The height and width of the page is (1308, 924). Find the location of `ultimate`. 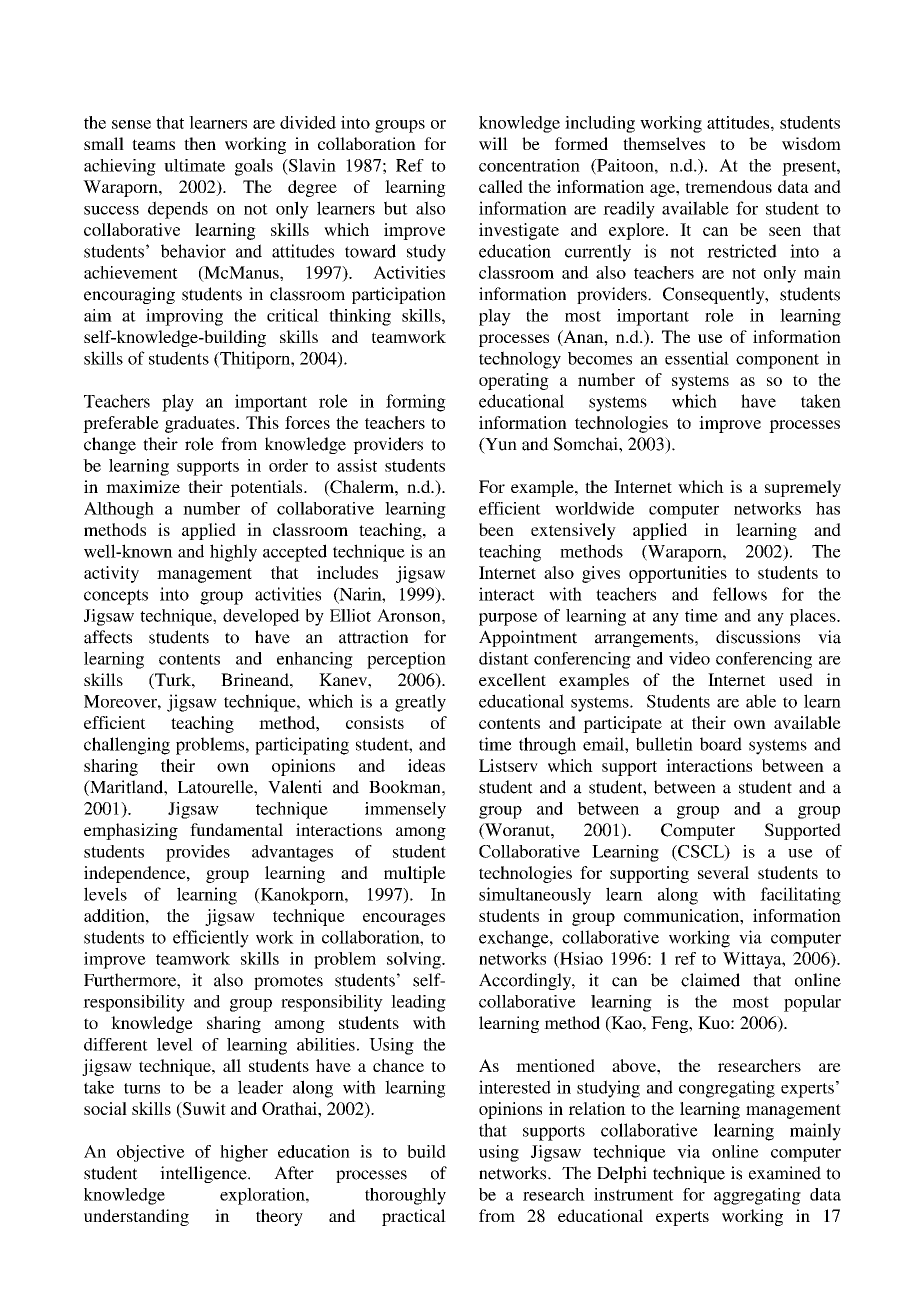

ultimate is located at coordinates (194, 165).
